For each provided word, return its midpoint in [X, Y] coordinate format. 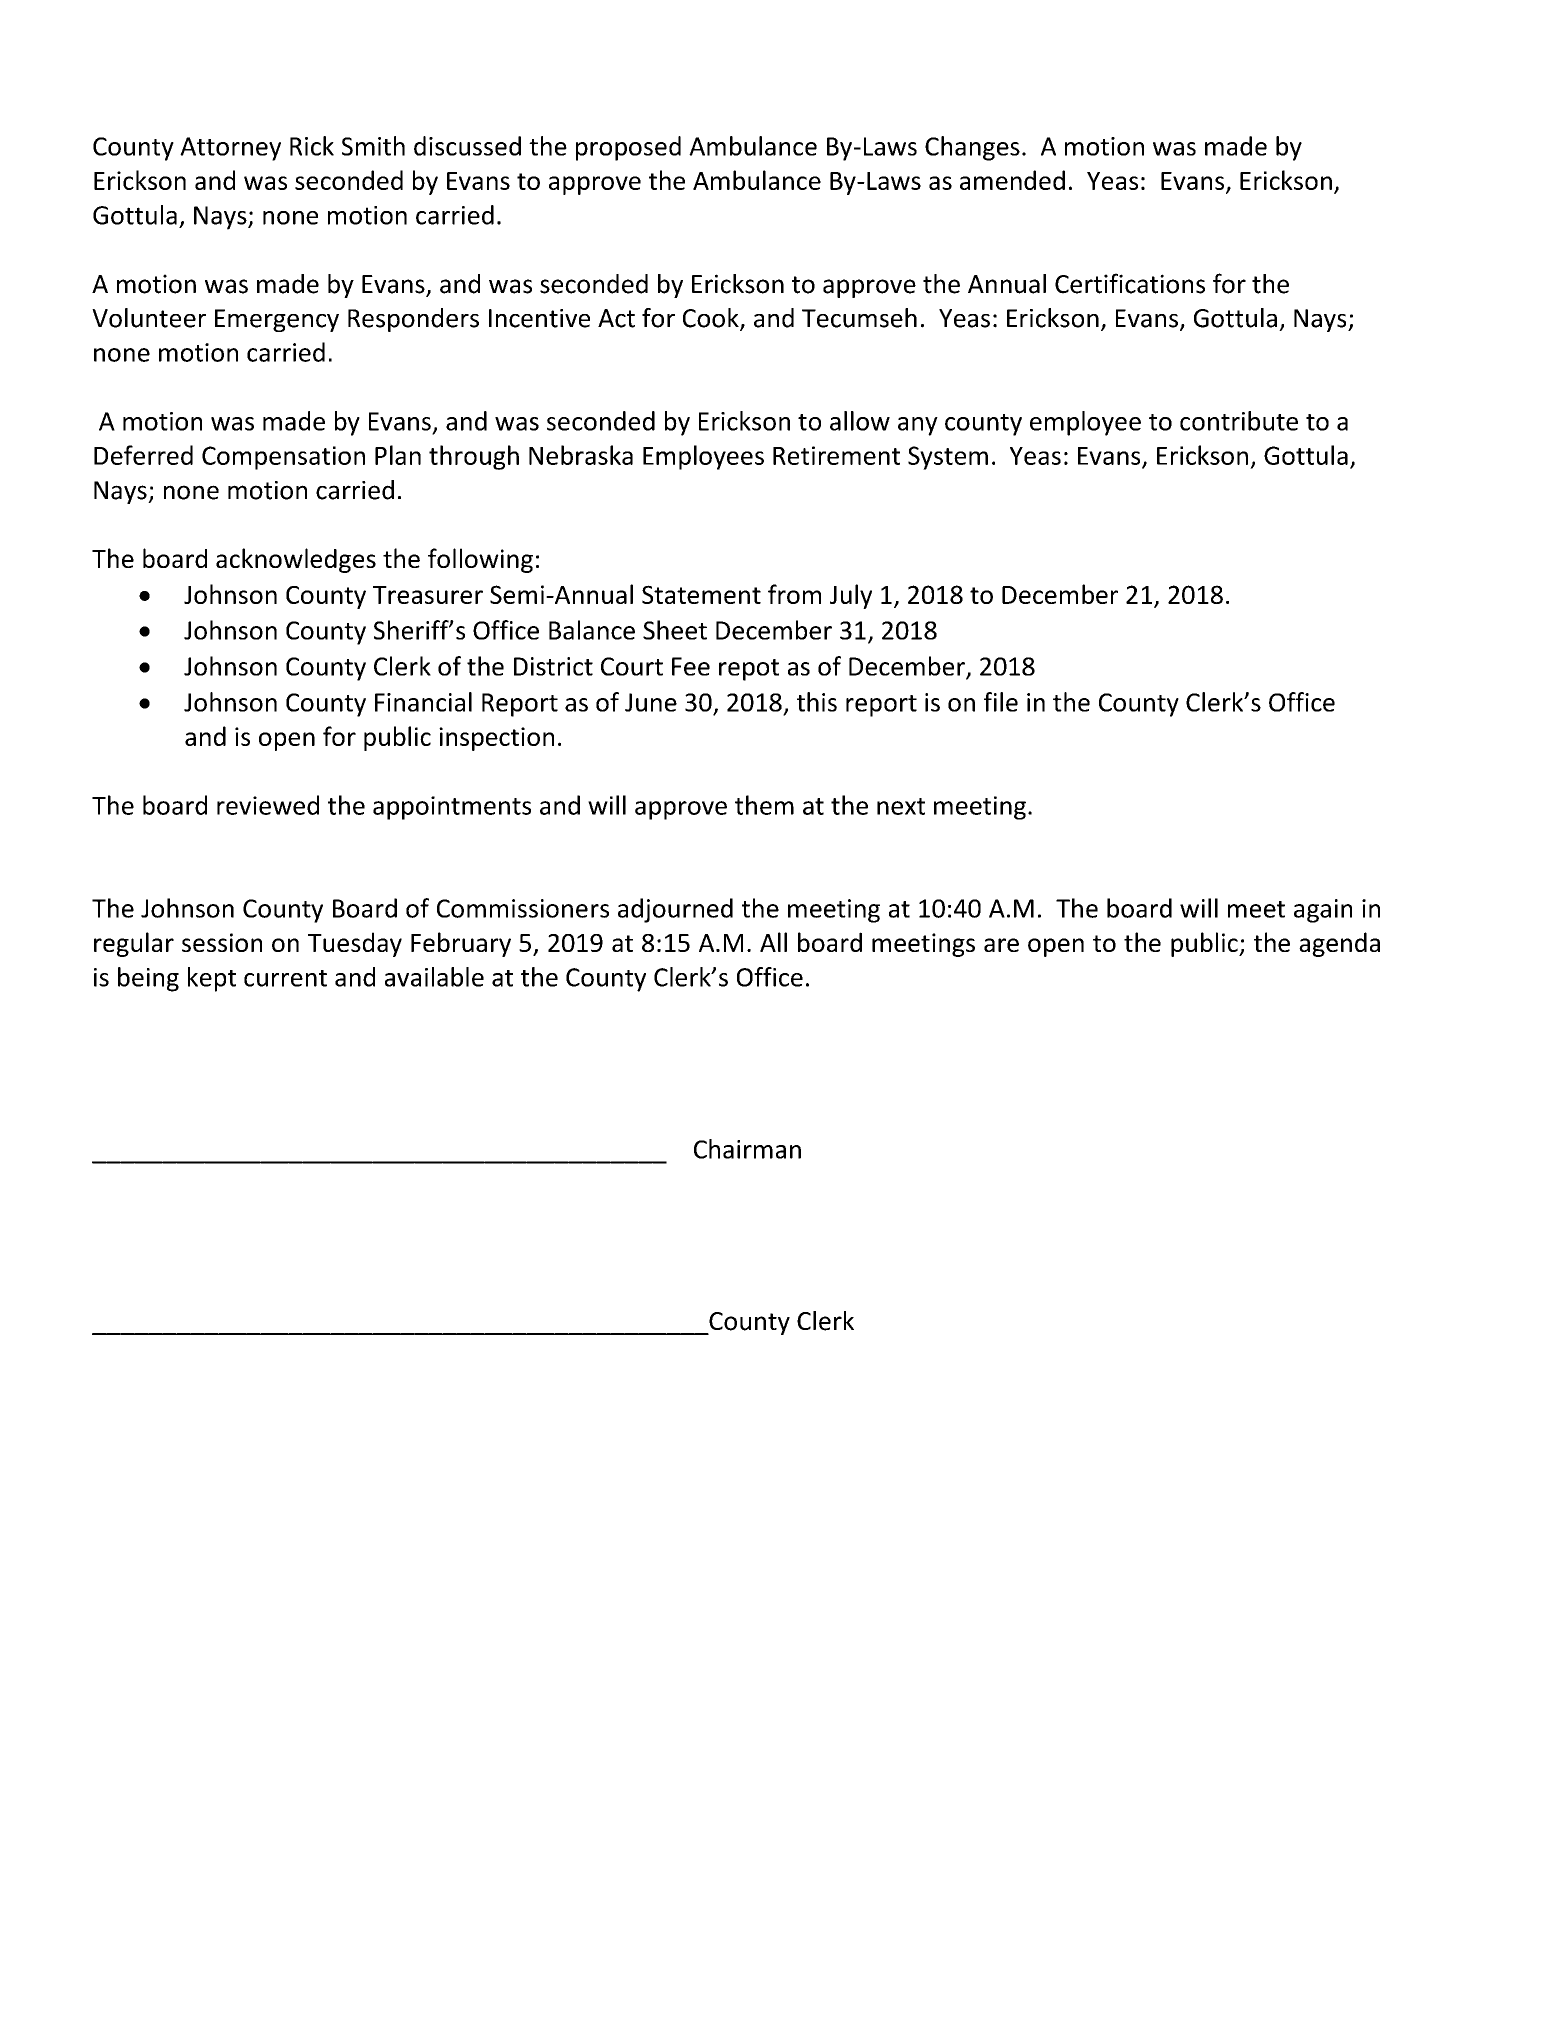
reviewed [268, 805]
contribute [1239, 421]
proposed [628, 148]
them [764, 805]
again [1323, 911]
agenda [1339, 944]
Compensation [283, 458]
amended [1012, 180]
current [285, 978]
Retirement [836, 455]
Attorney [230, 149]
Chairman [747, 1149]
